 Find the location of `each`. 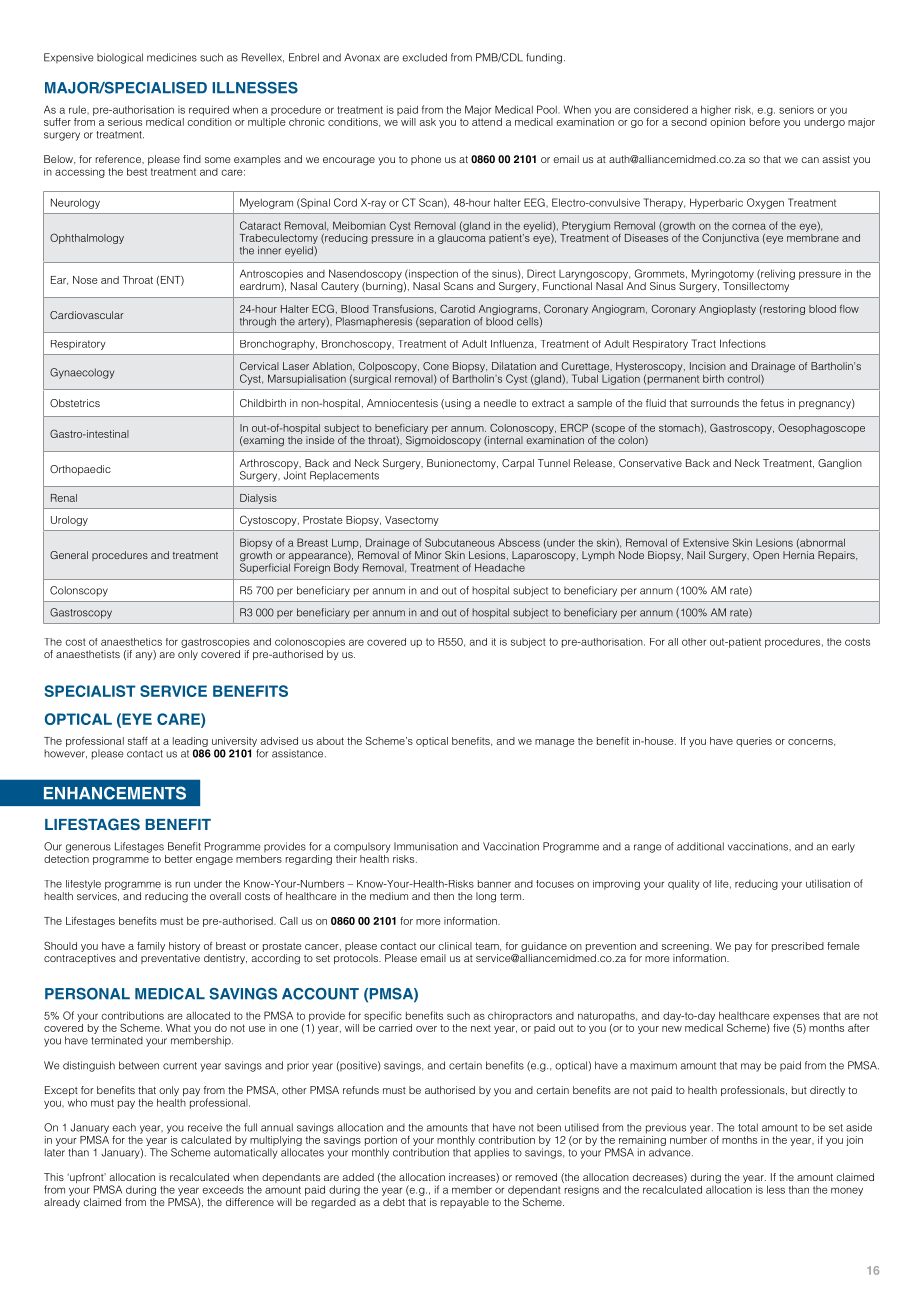

each is located at coordinates (124, 1127).
